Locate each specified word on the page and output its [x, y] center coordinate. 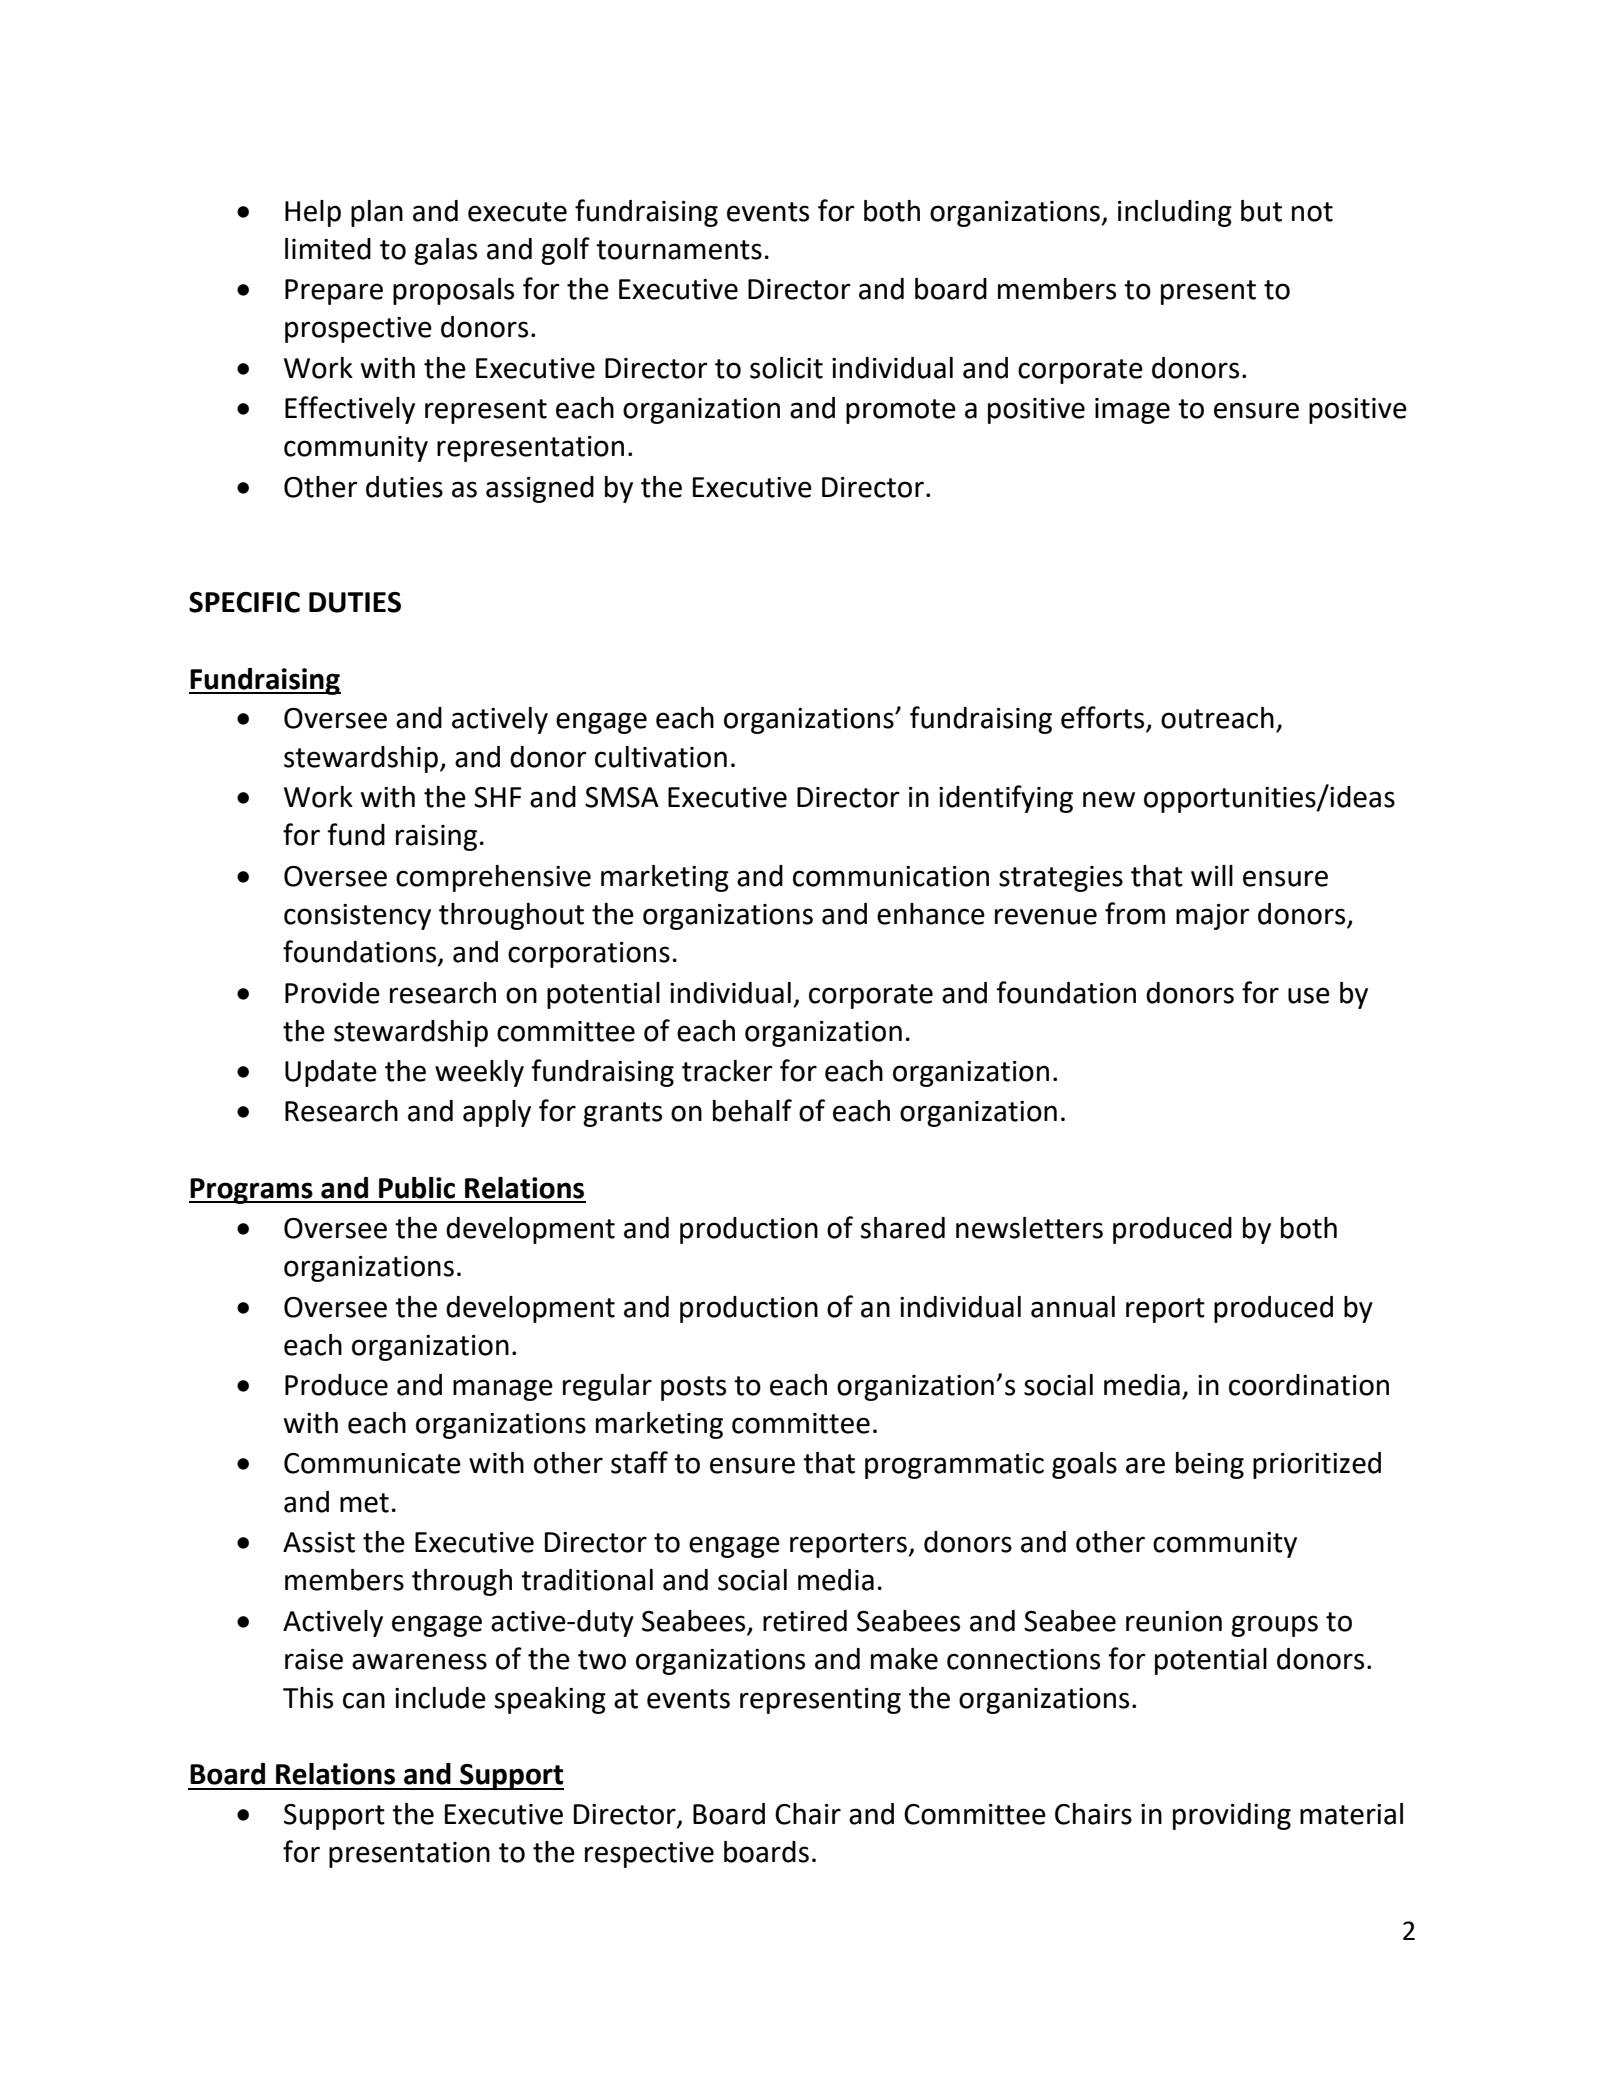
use [1309, 995]
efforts [1104, 718]
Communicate [372, 1463]
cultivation [661, 757]
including [1175, 213]
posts [693, 1388]
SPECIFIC [244, 602]
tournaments [679, 250]
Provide [332, 993]
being [1210, 1465]
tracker [727, 1071]
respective [649, 1855]
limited [328, 249]
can [364, 1700]
